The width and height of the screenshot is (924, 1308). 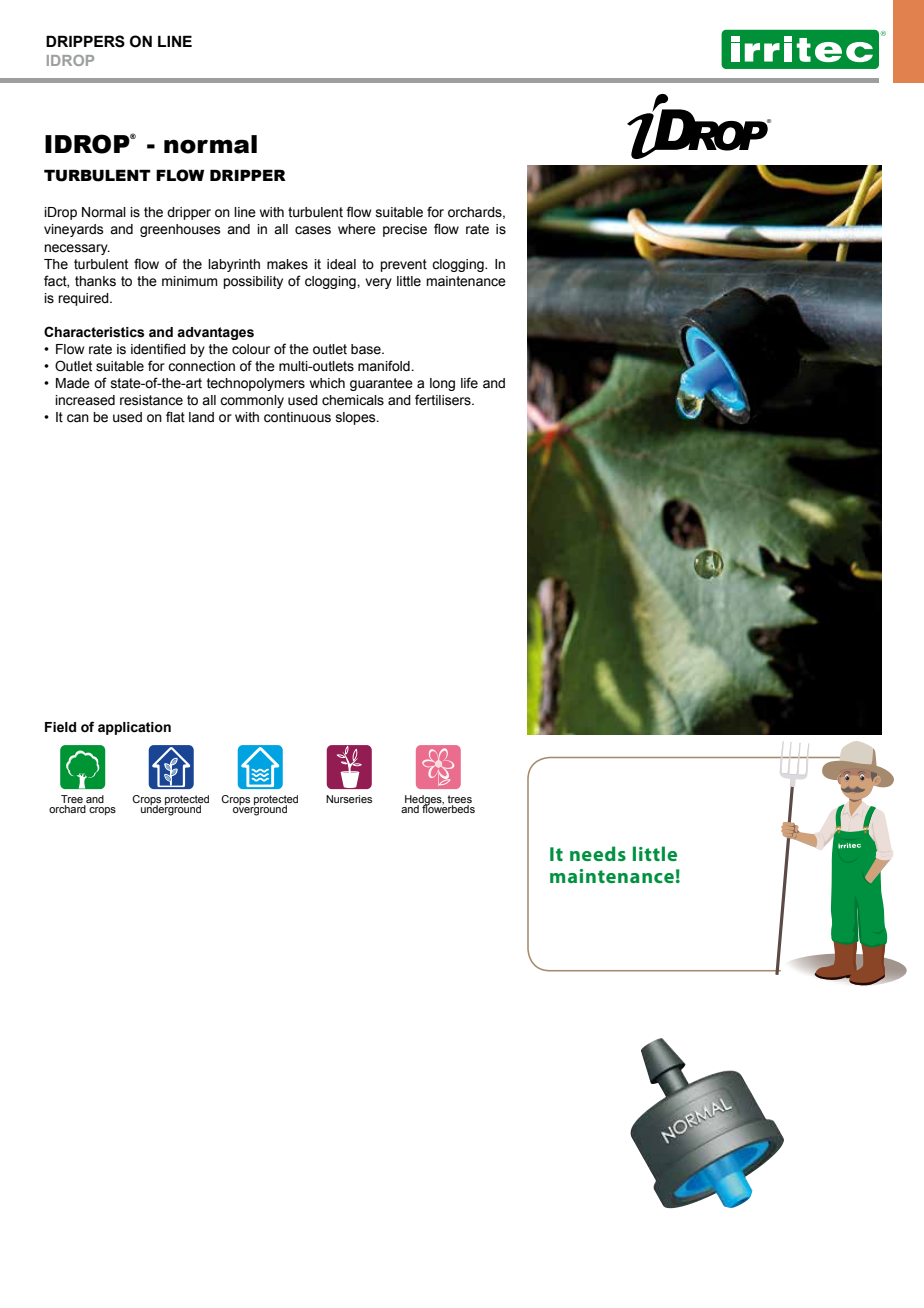 What do you see at coordinates (444, 400) in the screenshot?
I see `fertilisers` at bounding box center [444, 400].
